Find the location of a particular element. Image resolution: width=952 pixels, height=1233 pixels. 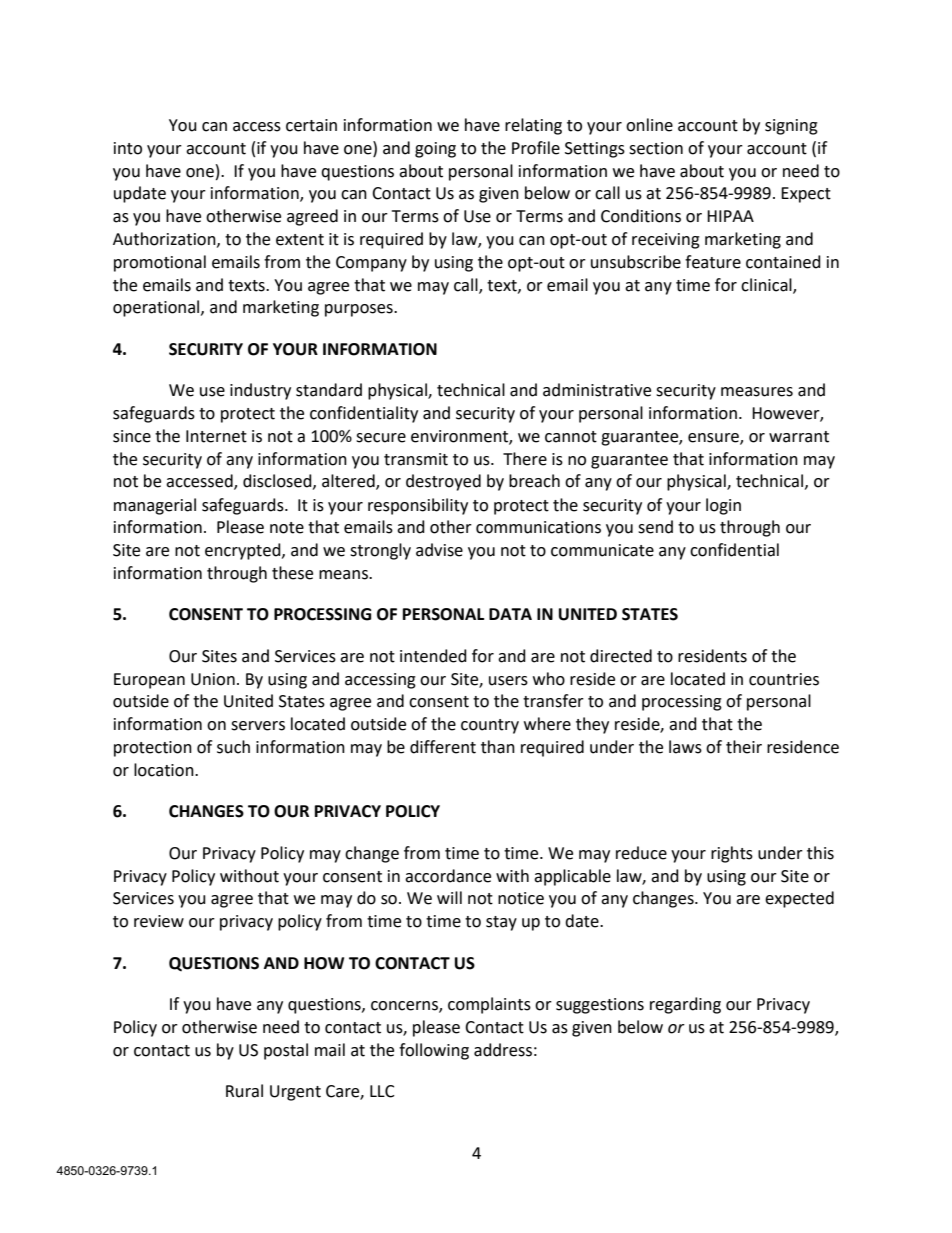

into is located at coordinates (128, 148).
